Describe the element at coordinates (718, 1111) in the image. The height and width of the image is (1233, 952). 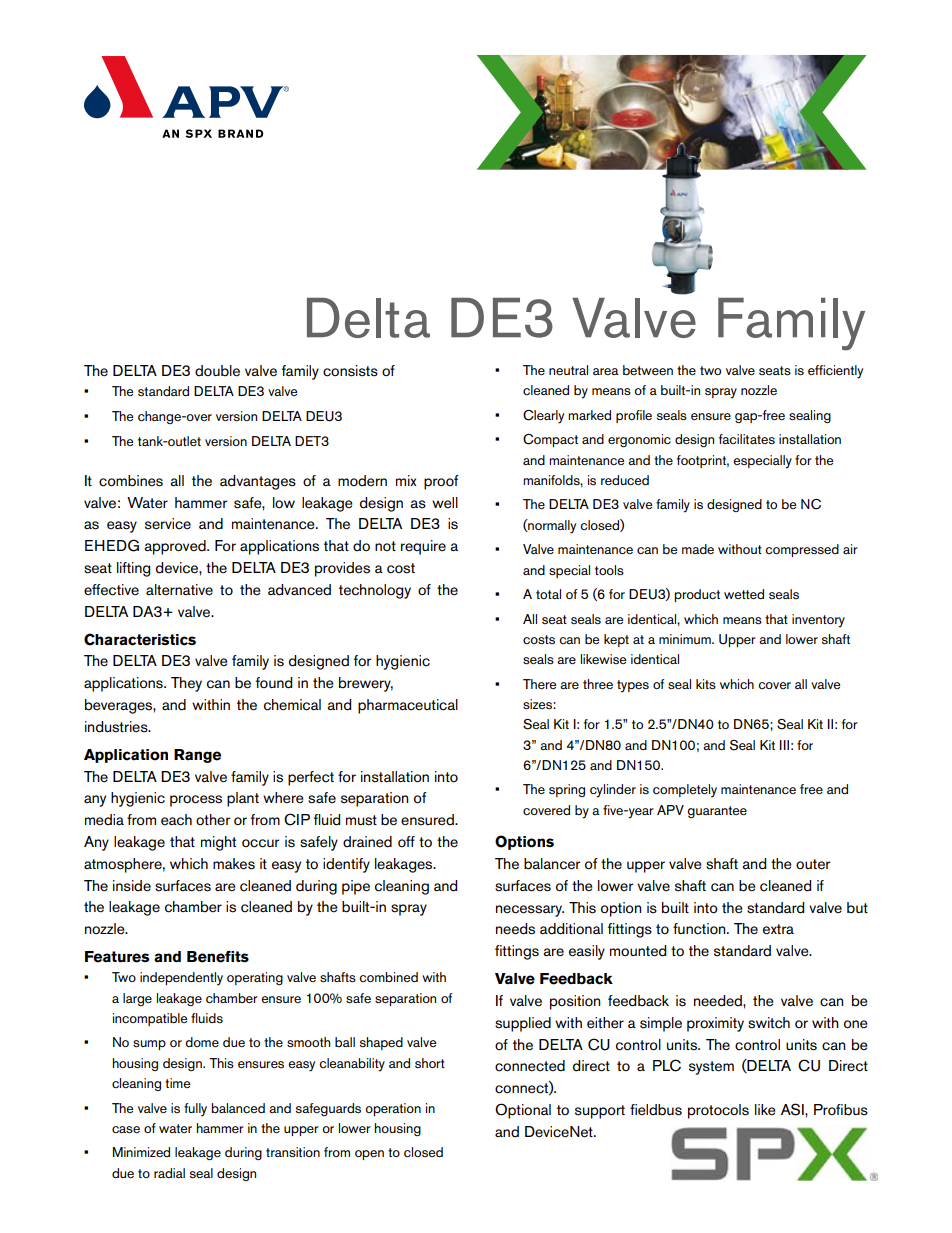
I see `protocols` at that location.
